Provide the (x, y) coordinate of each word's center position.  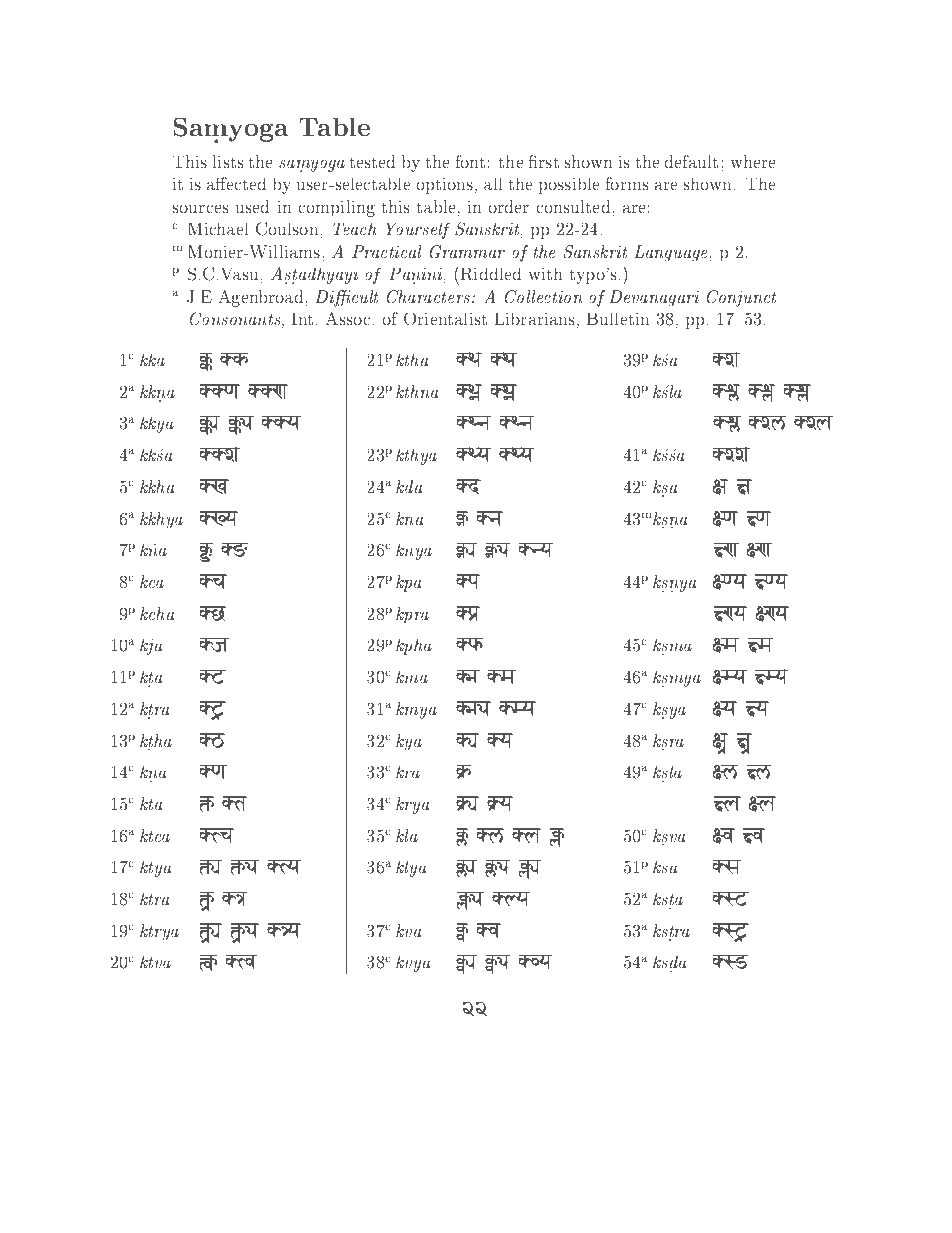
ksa (665, 867)
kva (409, 930)
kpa (409, 583)
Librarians (535, 318)
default (691, 161)
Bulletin (618, 318)
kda (409, 486)
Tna (522, 423)
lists (228, 161)
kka (152, 359)
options (445, 186)
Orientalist (445, 319)
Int (302, 319)
